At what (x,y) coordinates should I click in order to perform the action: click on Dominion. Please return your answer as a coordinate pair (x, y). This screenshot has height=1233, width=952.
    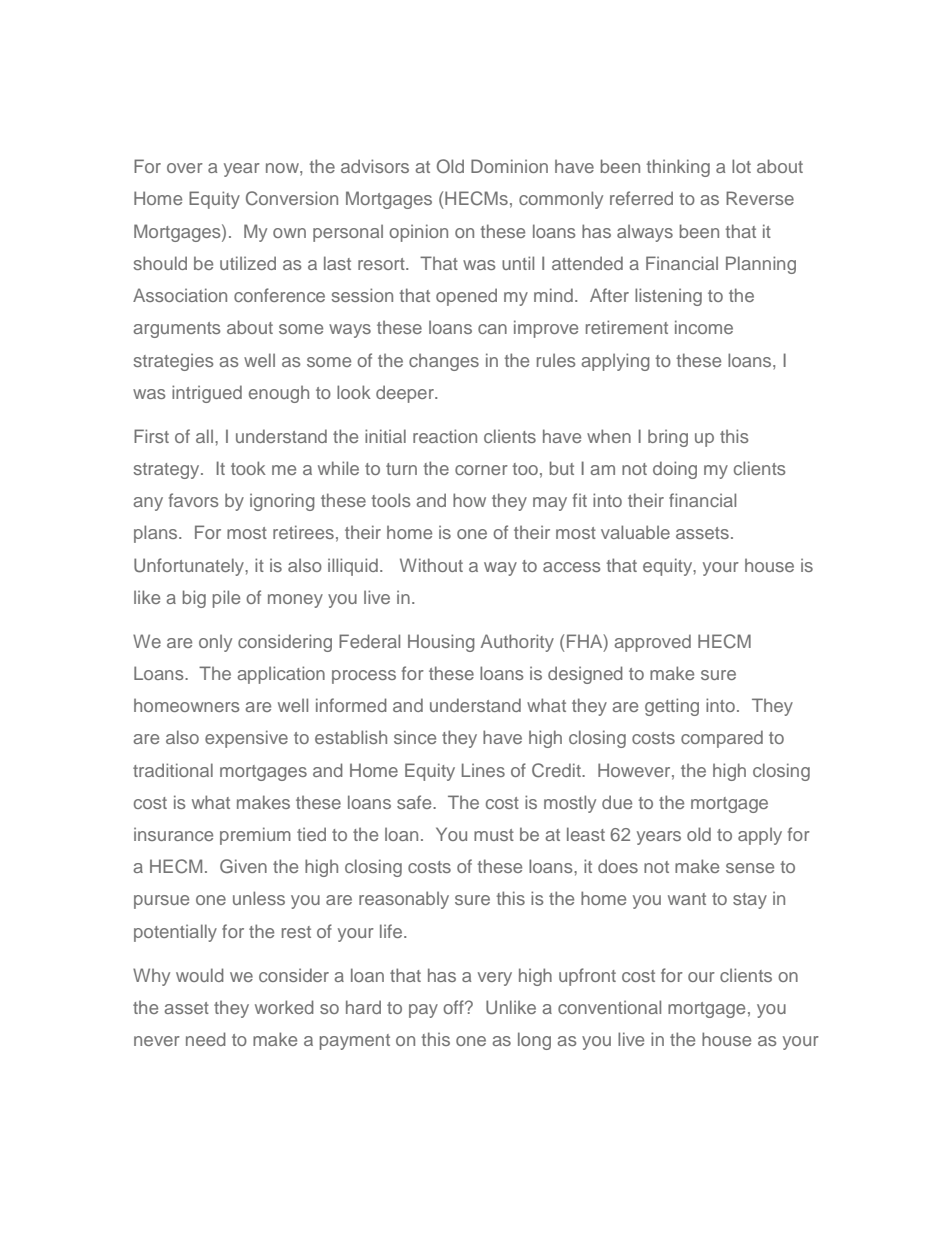
    Looking at the image, I should click on (509, 166).
